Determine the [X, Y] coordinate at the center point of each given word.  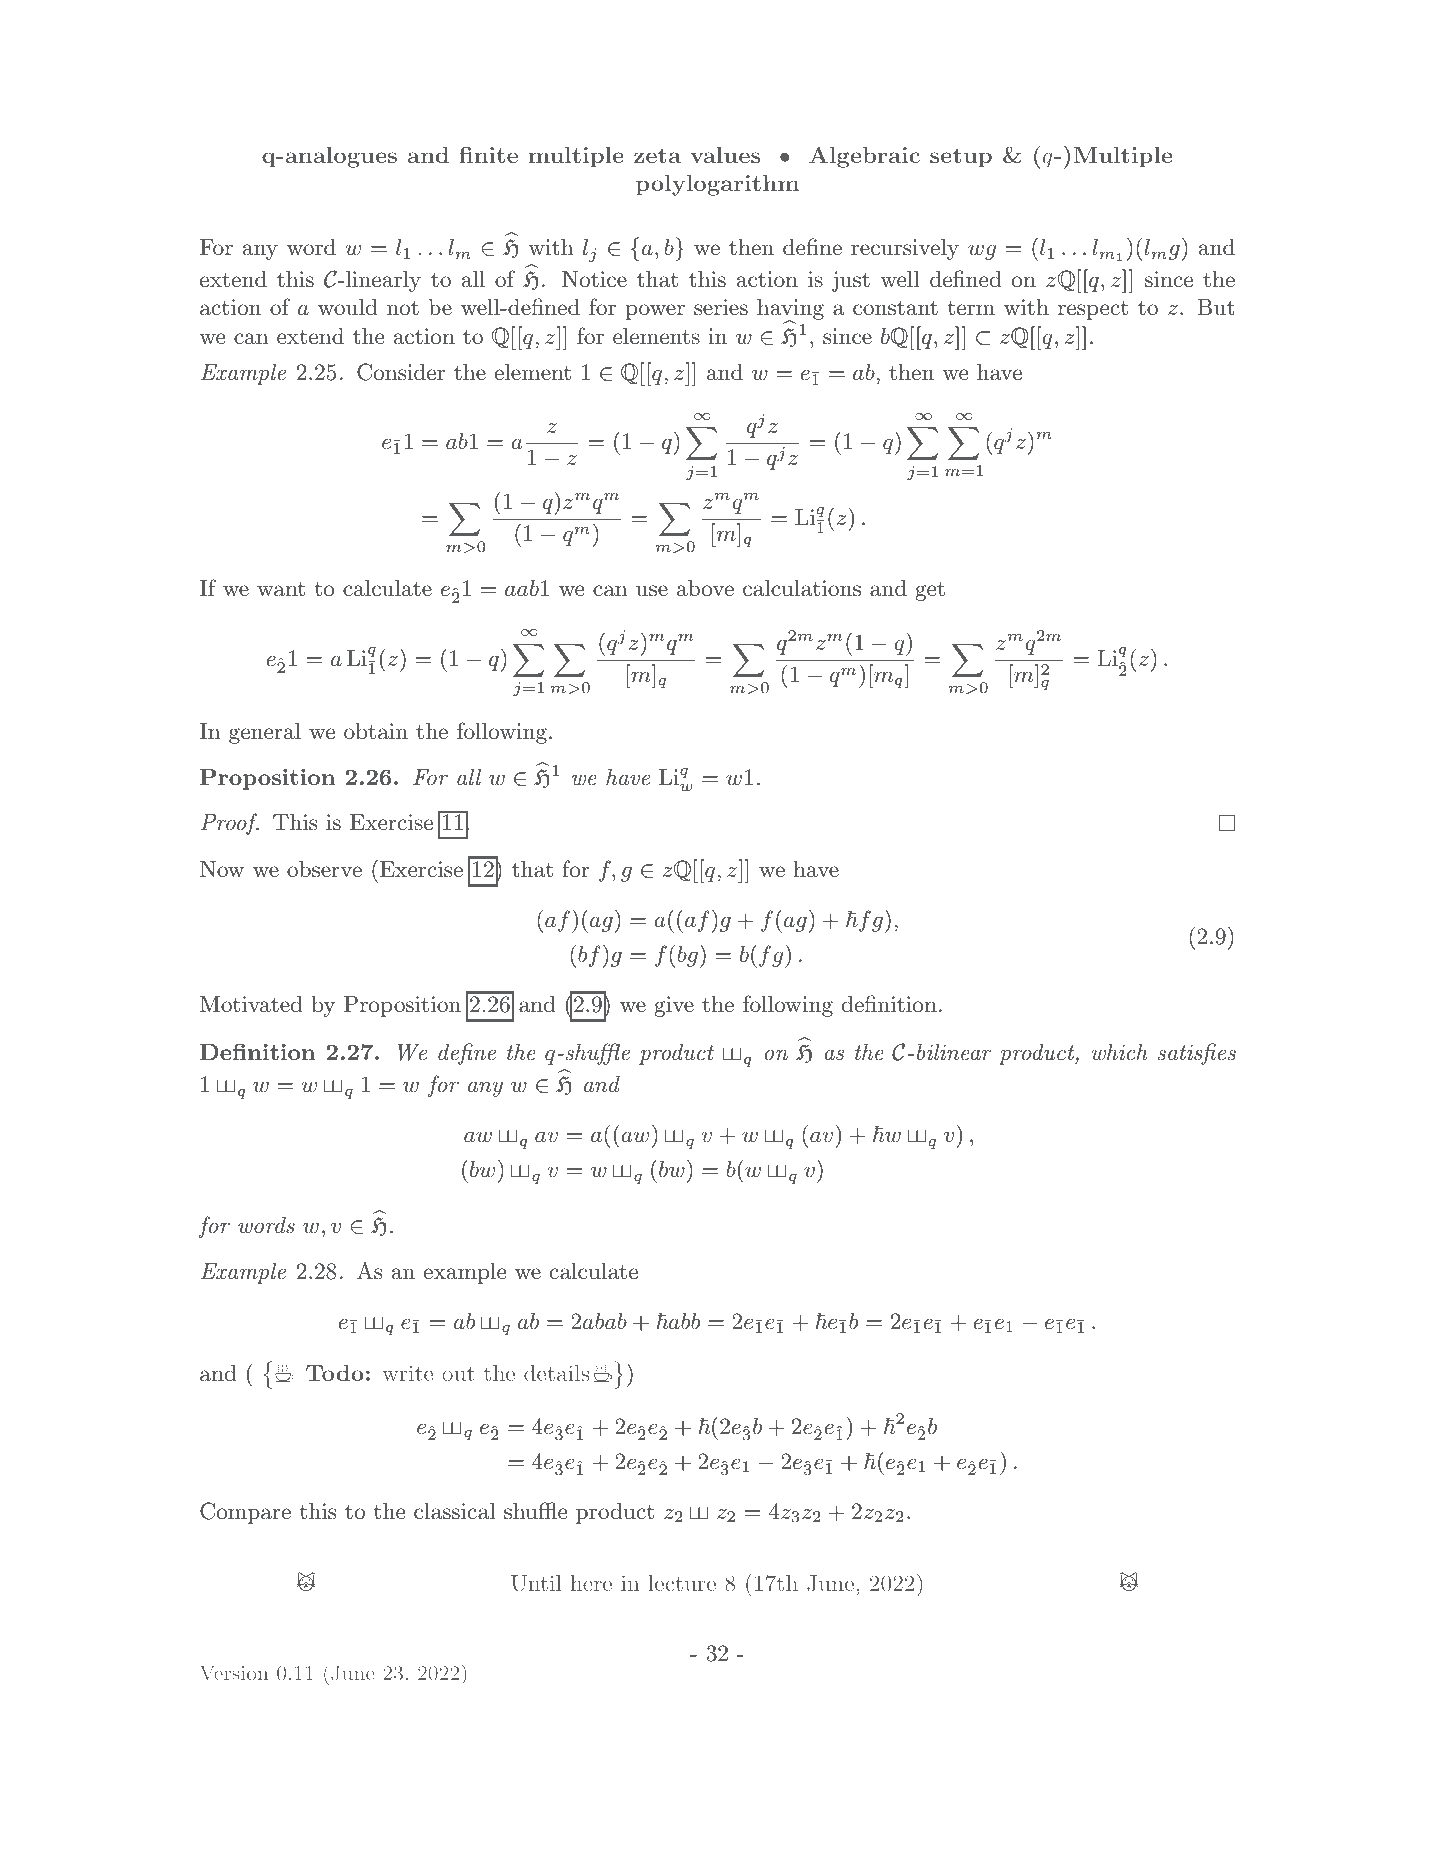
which [1120, 1052]
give [674, 1006]
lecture [682, 1583]
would [348, 307]
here [591, 1583]
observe [324, 869]
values [725, 155]
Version [234, 1673]
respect [1093, 310]
